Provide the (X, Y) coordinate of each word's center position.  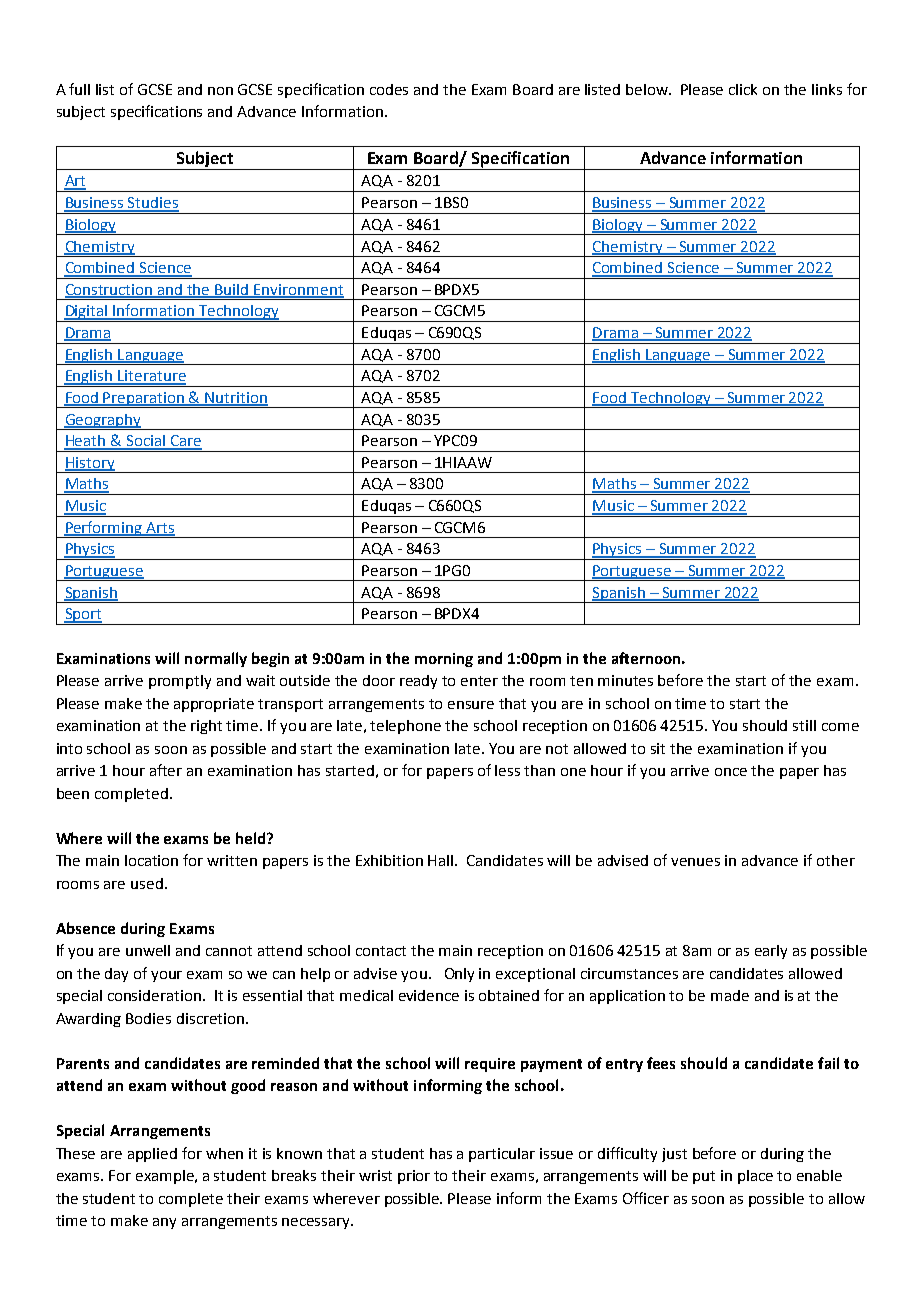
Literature (151, 377)
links (827, 89)
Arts (159, 528)
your (166, 976)
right (206, 727)
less (507, 770)
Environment (298, 290)
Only (459, 975)
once (731, 772)
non (220, 91)
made (730, 995)
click (743, 89)
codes (389, 89)
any (164, 1223)
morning (444, 660)
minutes (625, 680)
